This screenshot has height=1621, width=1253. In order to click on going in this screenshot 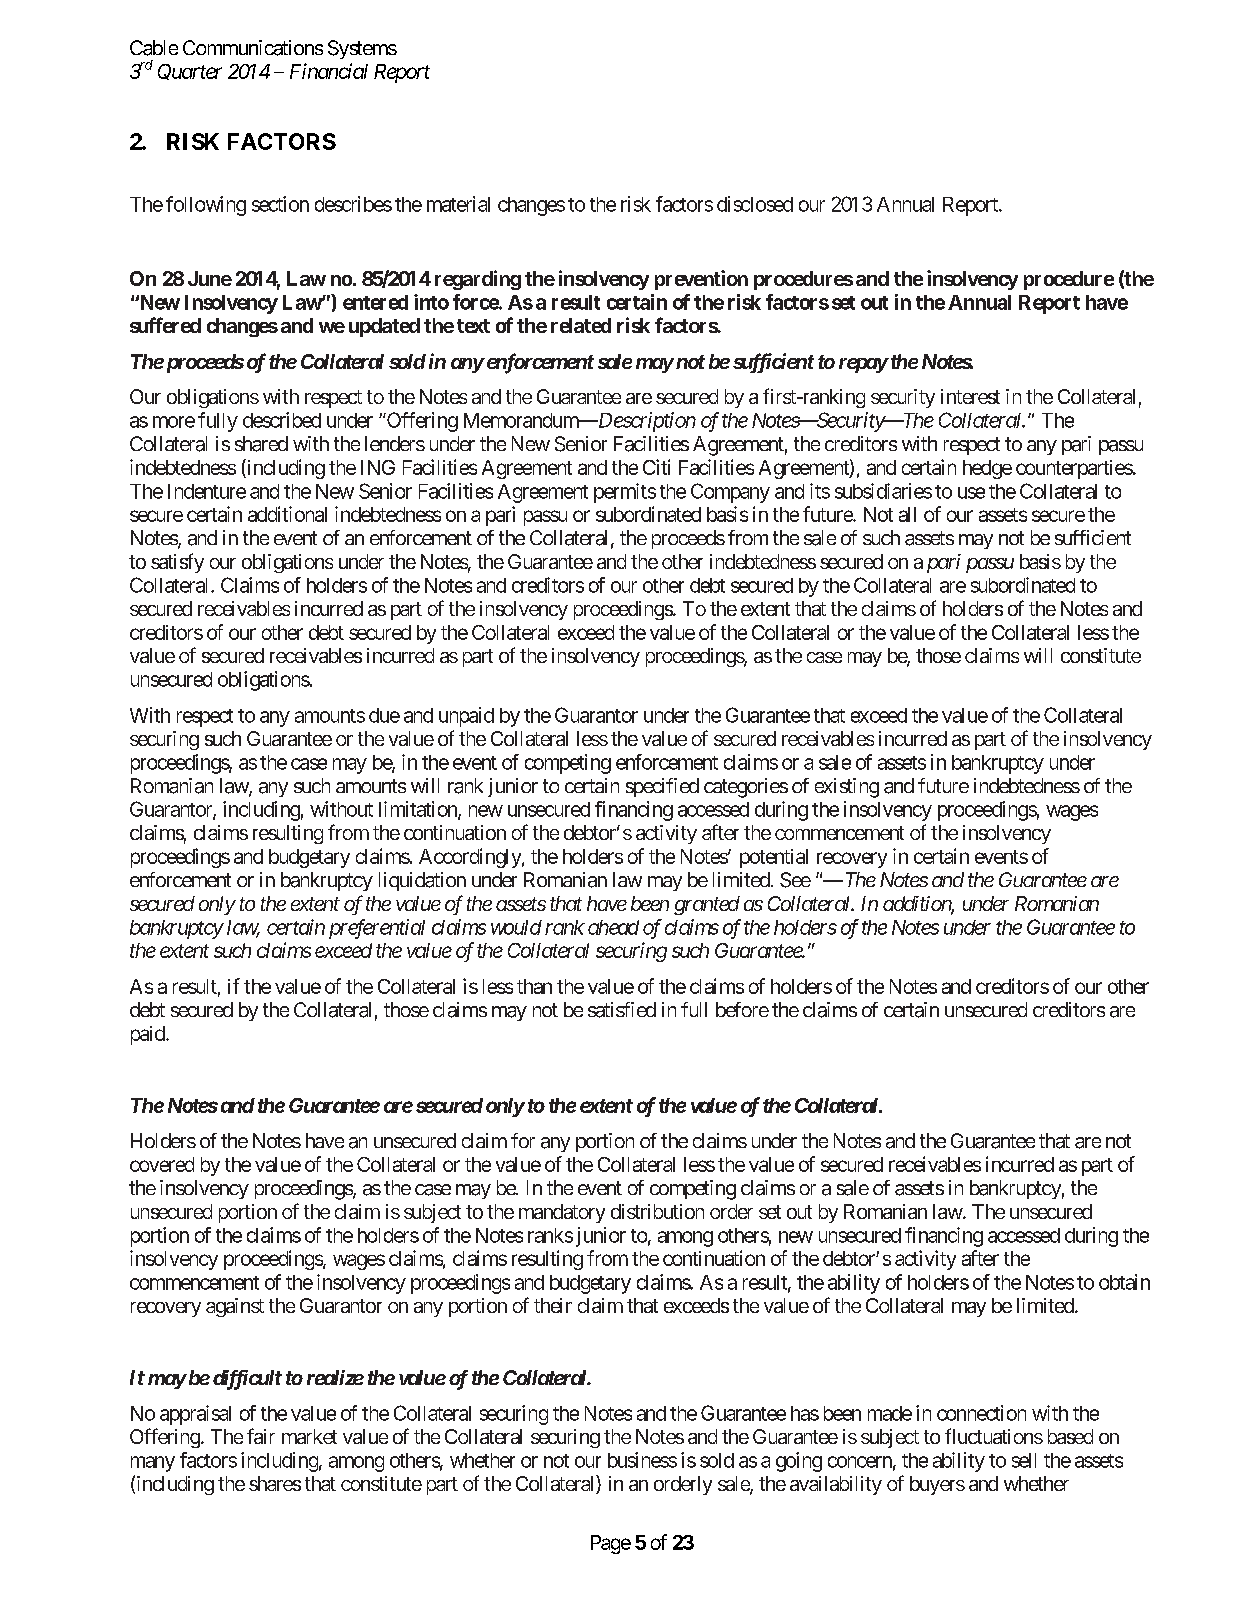, I will do `click(799, 1462)`.
